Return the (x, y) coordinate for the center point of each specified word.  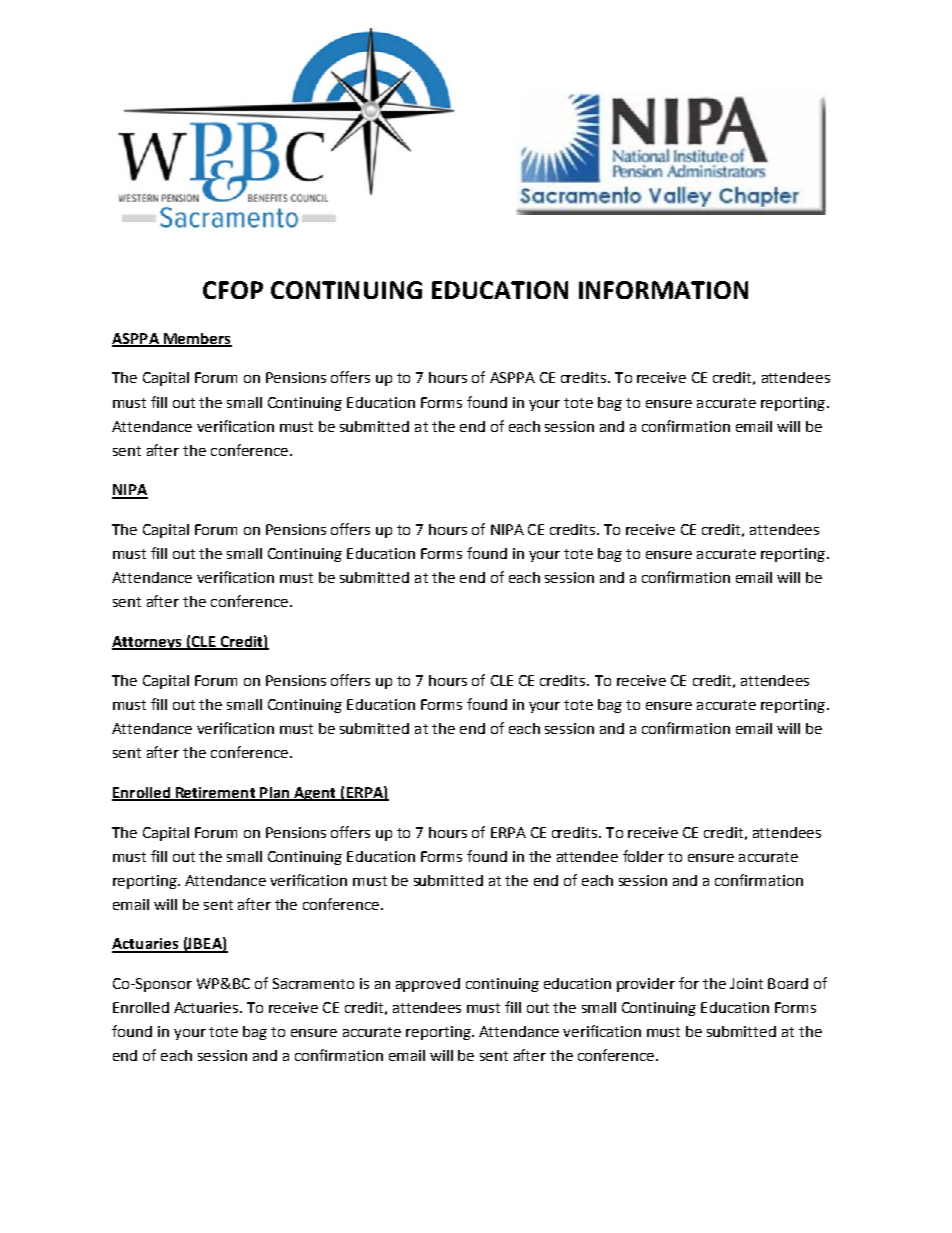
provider (646, 985)
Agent (315, 794)
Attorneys (148, 643)
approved (428, 985)
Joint (746, 983)
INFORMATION (663, 290)
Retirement (216, 794)
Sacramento (313, 983)
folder (643, 856)
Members (197, 339)
